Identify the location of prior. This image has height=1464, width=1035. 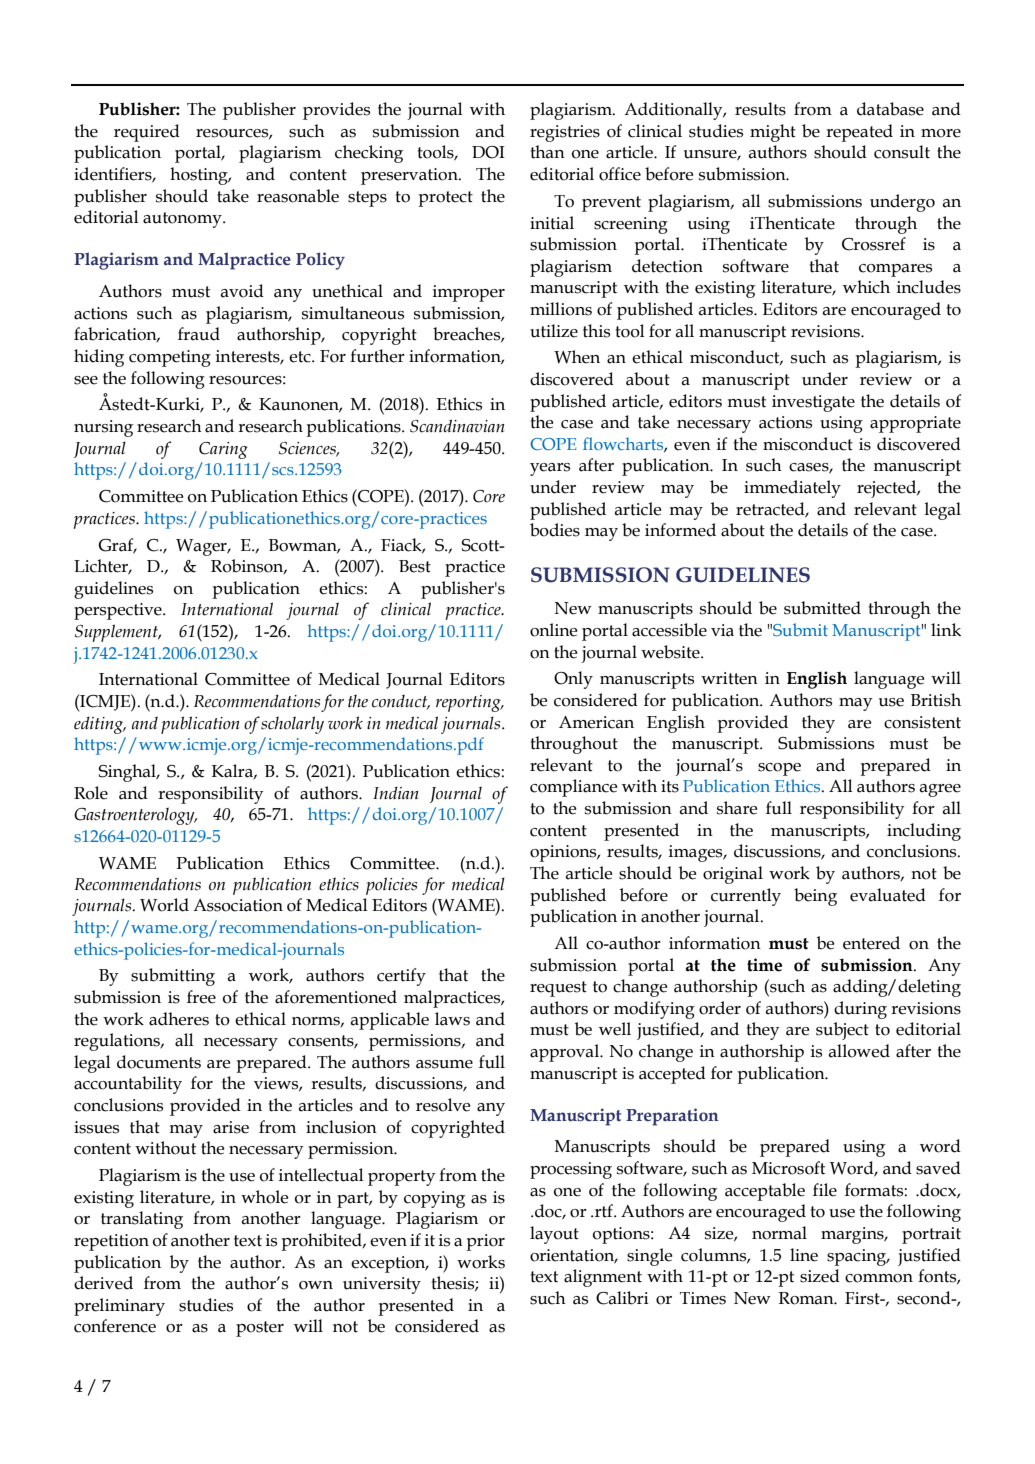
(485, 1242).
